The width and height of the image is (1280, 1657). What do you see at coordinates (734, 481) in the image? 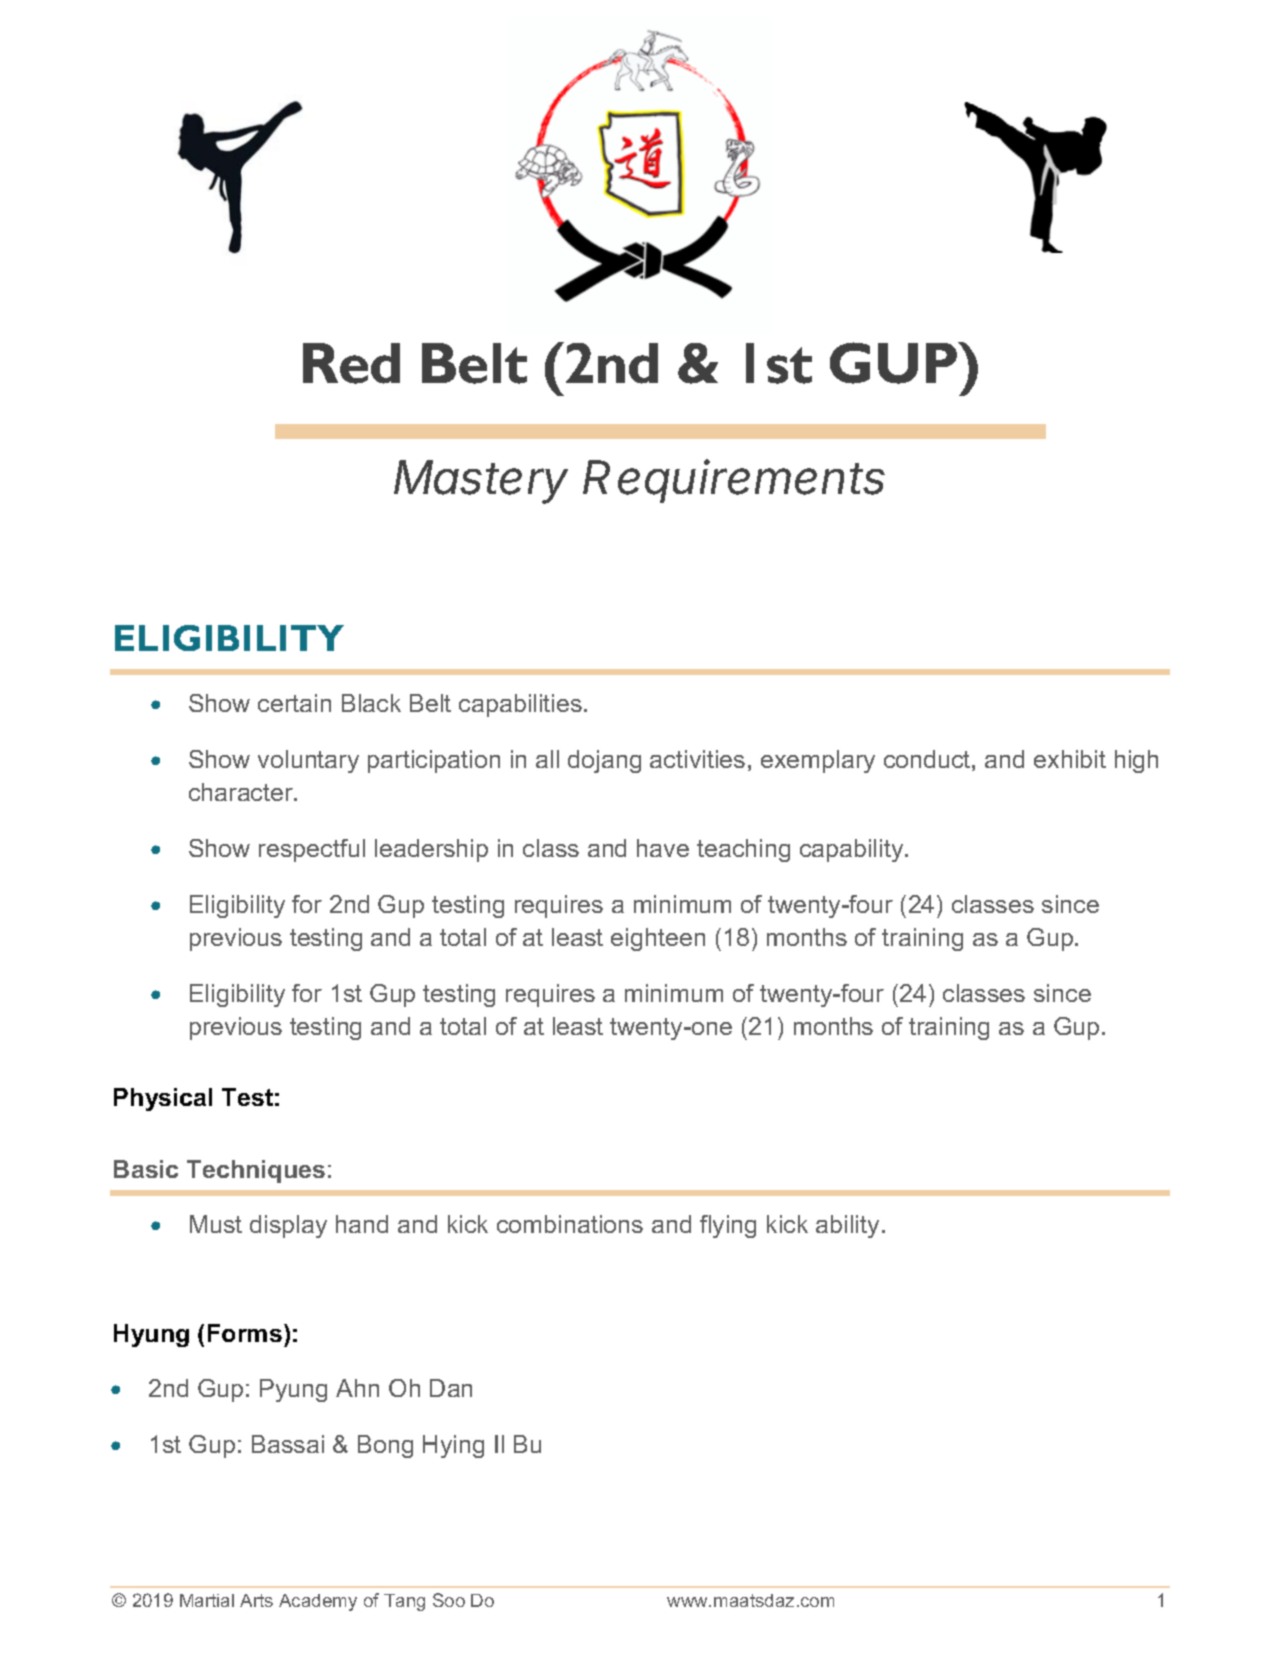
I see `Requirements` at bounding box center [734, 481].
